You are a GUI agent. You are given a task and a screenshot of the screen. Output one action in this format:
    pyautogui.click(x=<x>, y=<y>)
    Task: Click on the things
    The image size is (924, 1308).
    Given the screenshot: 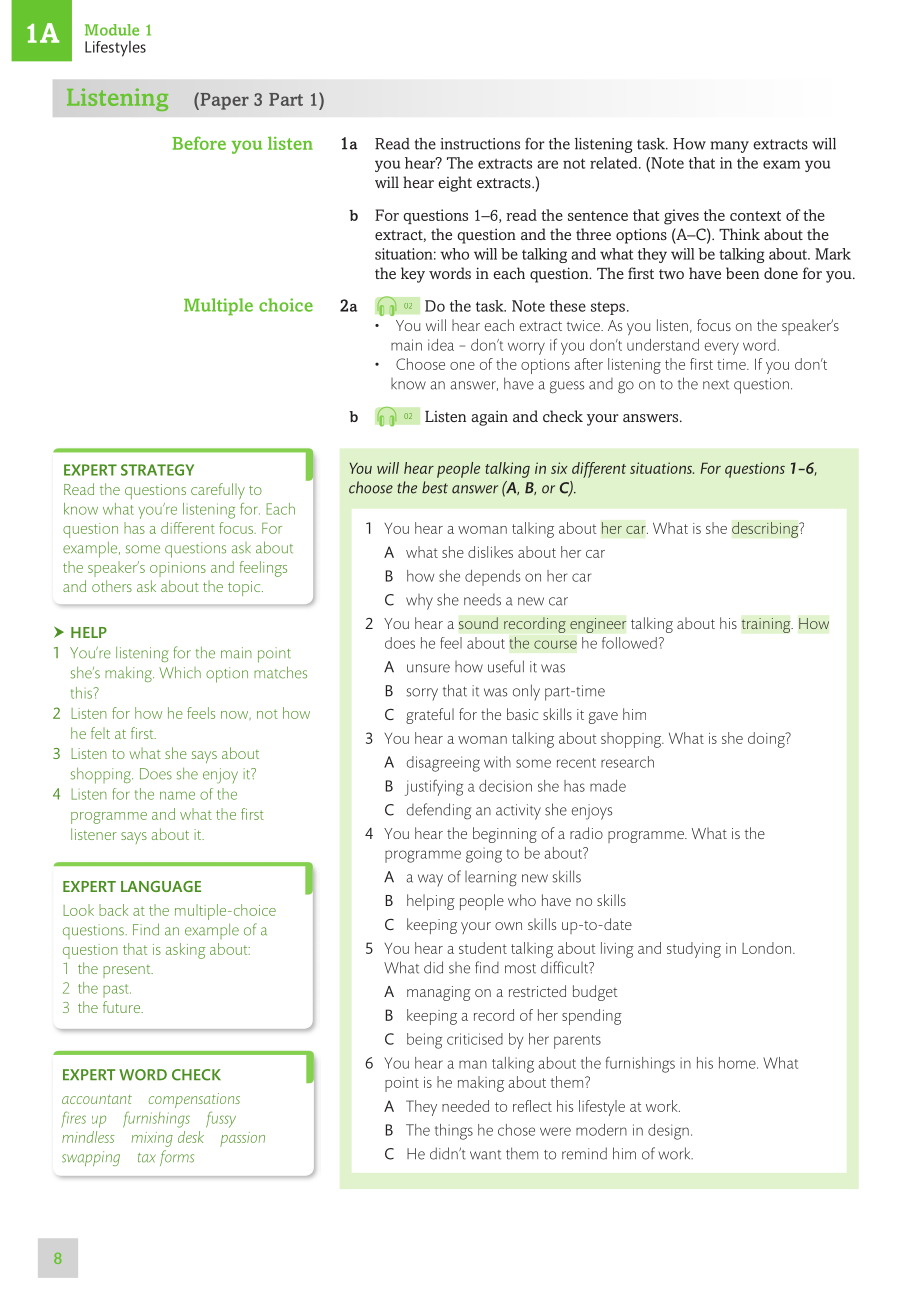 What is the action you would take?
    pyautogui.click(x=454, y=1132)
